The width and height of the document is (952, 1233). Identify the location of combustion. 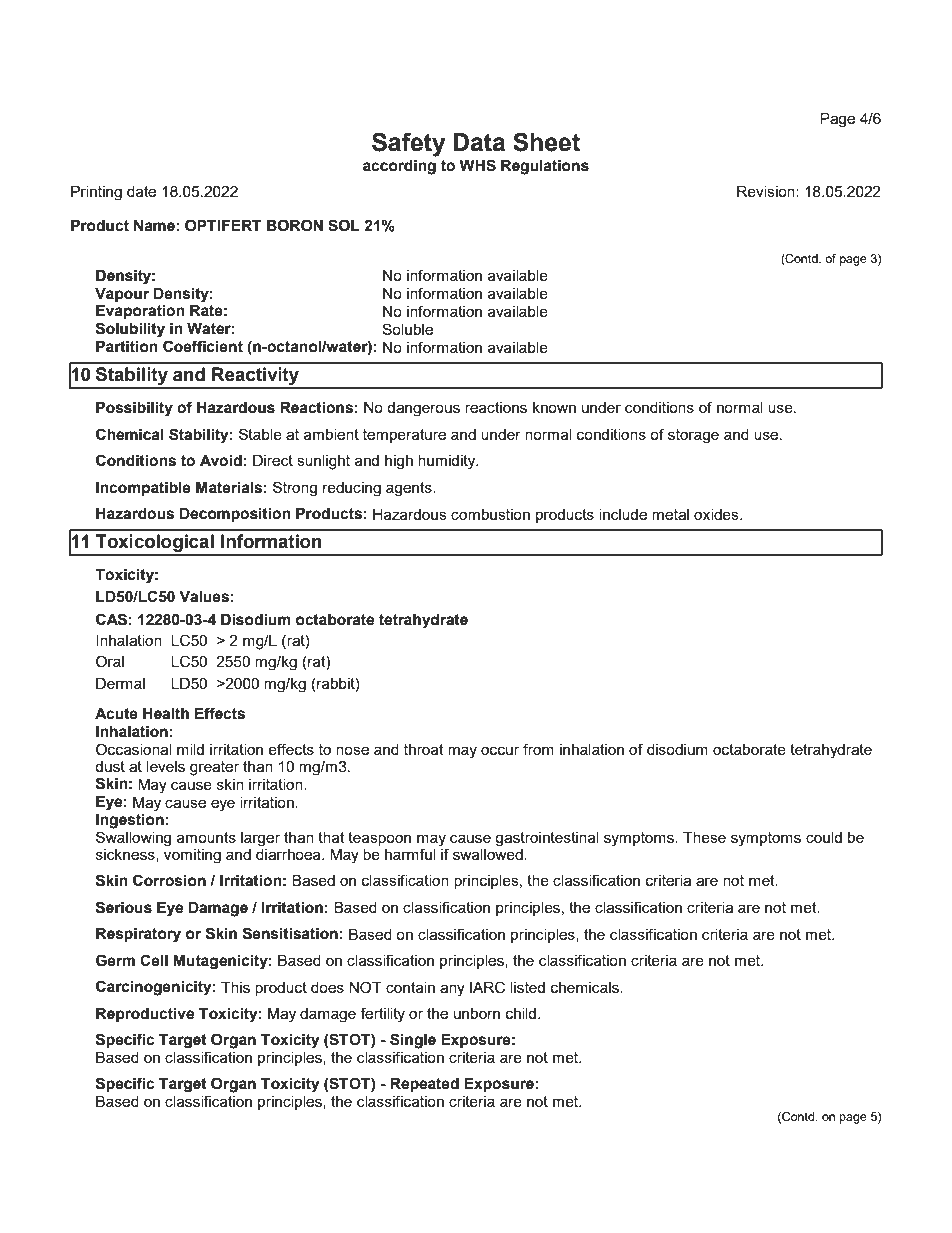
(490, 514).
